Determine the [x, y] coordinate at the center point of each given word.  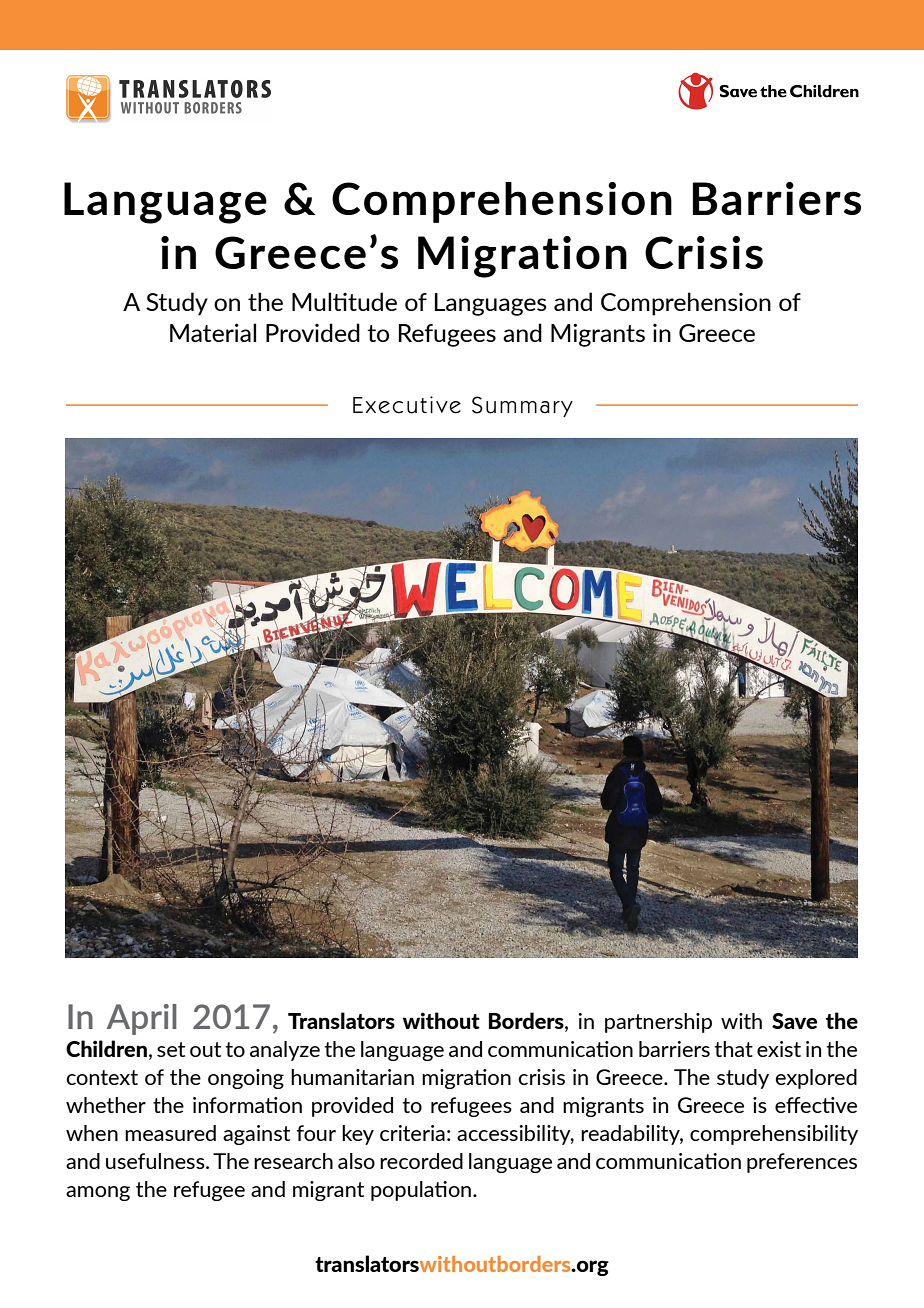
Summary [522, 406]
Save [794, 1021]
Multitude [344, 301]
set [171, 1049]
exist [779, 1049]
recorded [421, 1161]
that [733, 1049]
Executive [407, 405]
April [142, 1019]
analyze [285, 1051]
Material [213, 332]
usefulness [156, 1161]
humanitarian [352, 1077]
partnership [658, 1023]
